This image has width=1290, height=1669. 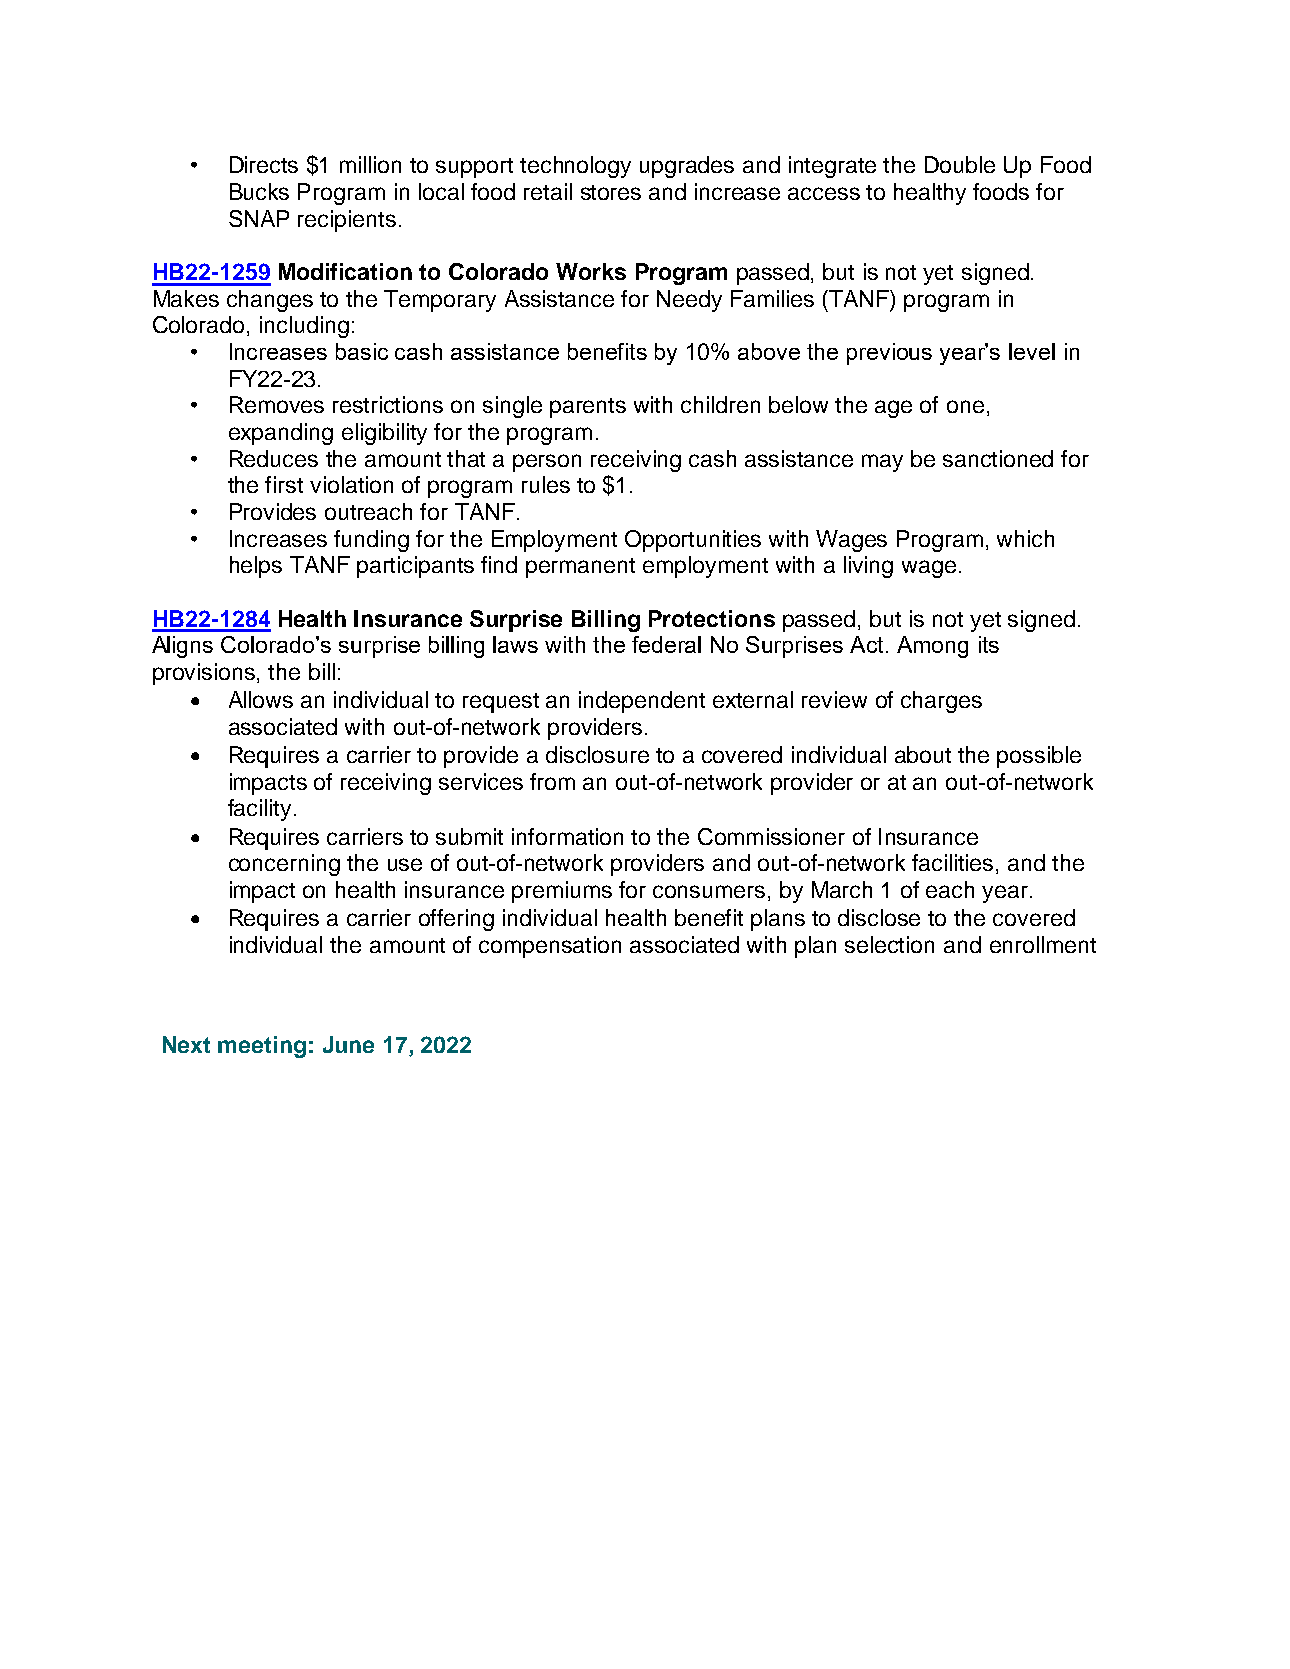 What do you see at coordinates (256, 567) in the image?
I see `helps` at bounding box center [256, 567].
